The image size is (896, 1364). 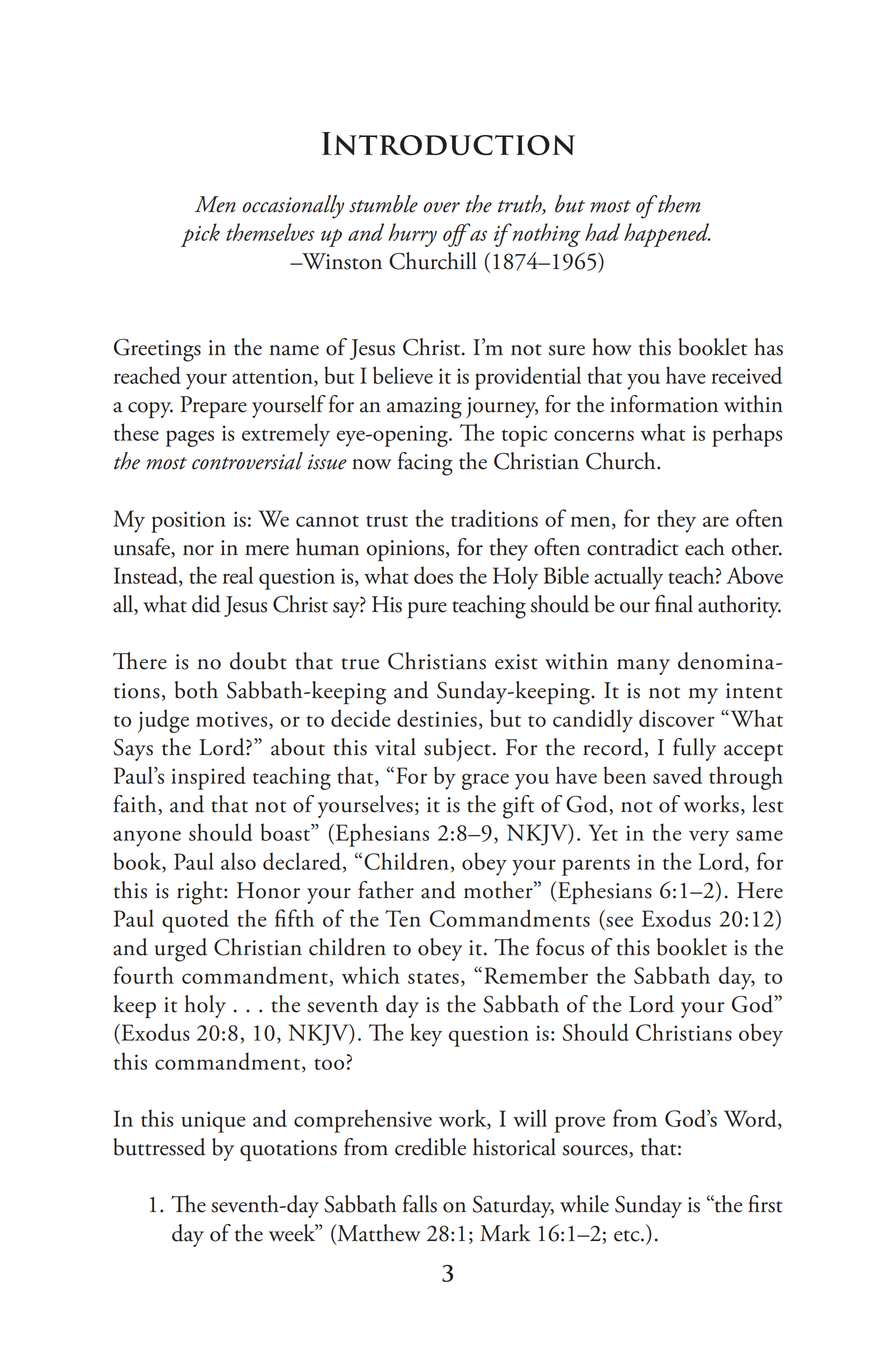 I want to click on happened, so click(x=667, y=235).
